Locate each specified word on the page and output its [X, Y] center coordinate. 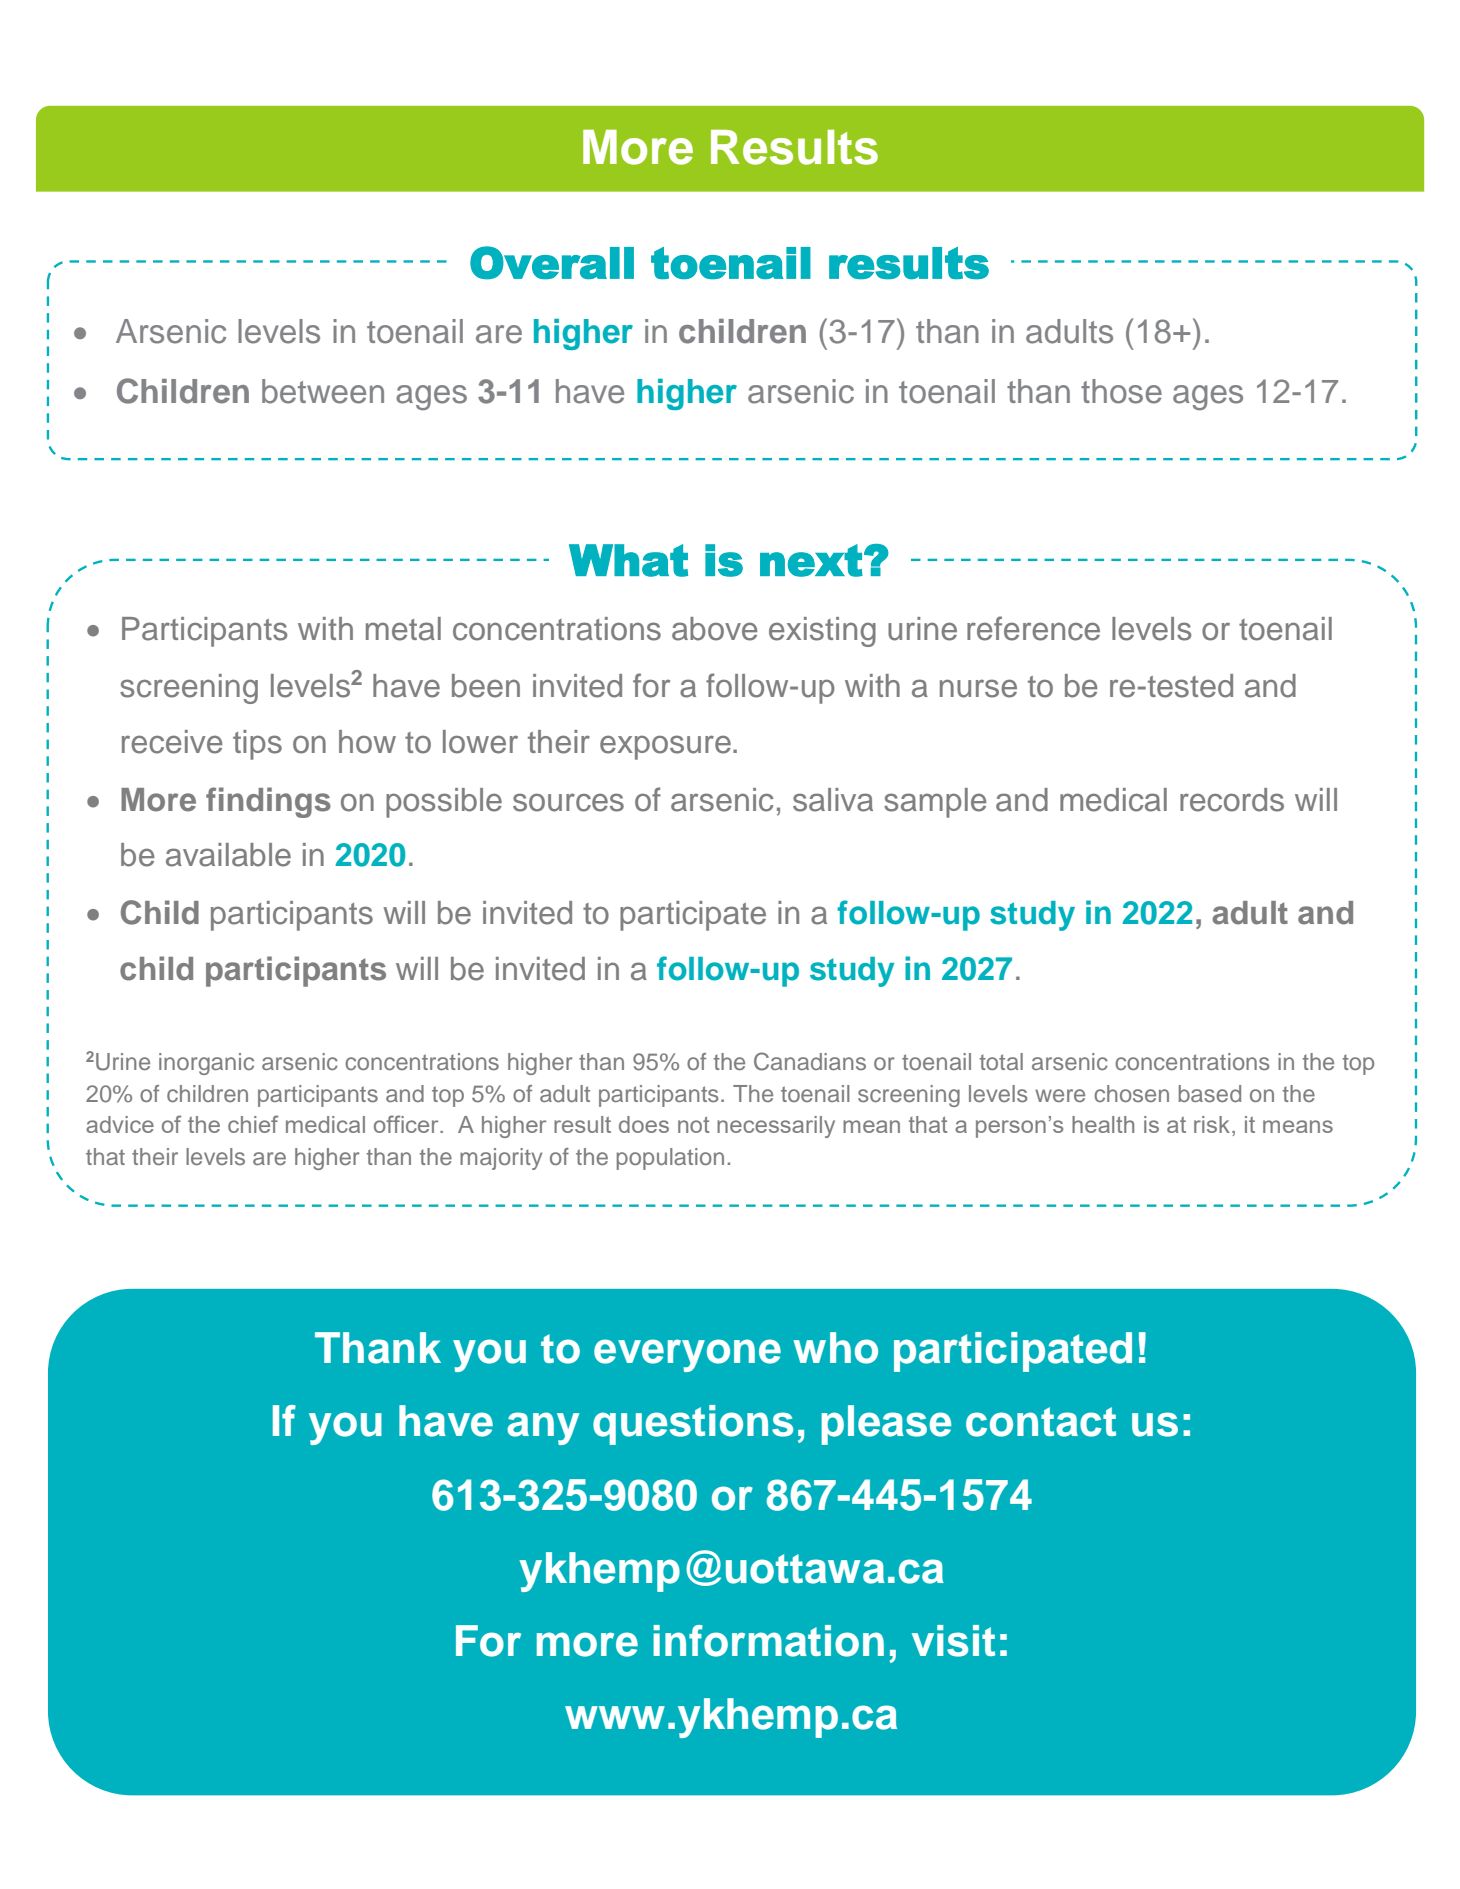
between [323, 391]
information [768, 1641]
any [543, 1428]
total [1001, 1061]
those [1121, 391]
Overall [552, 263]
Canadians [810, 1061]
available [228, 855]
